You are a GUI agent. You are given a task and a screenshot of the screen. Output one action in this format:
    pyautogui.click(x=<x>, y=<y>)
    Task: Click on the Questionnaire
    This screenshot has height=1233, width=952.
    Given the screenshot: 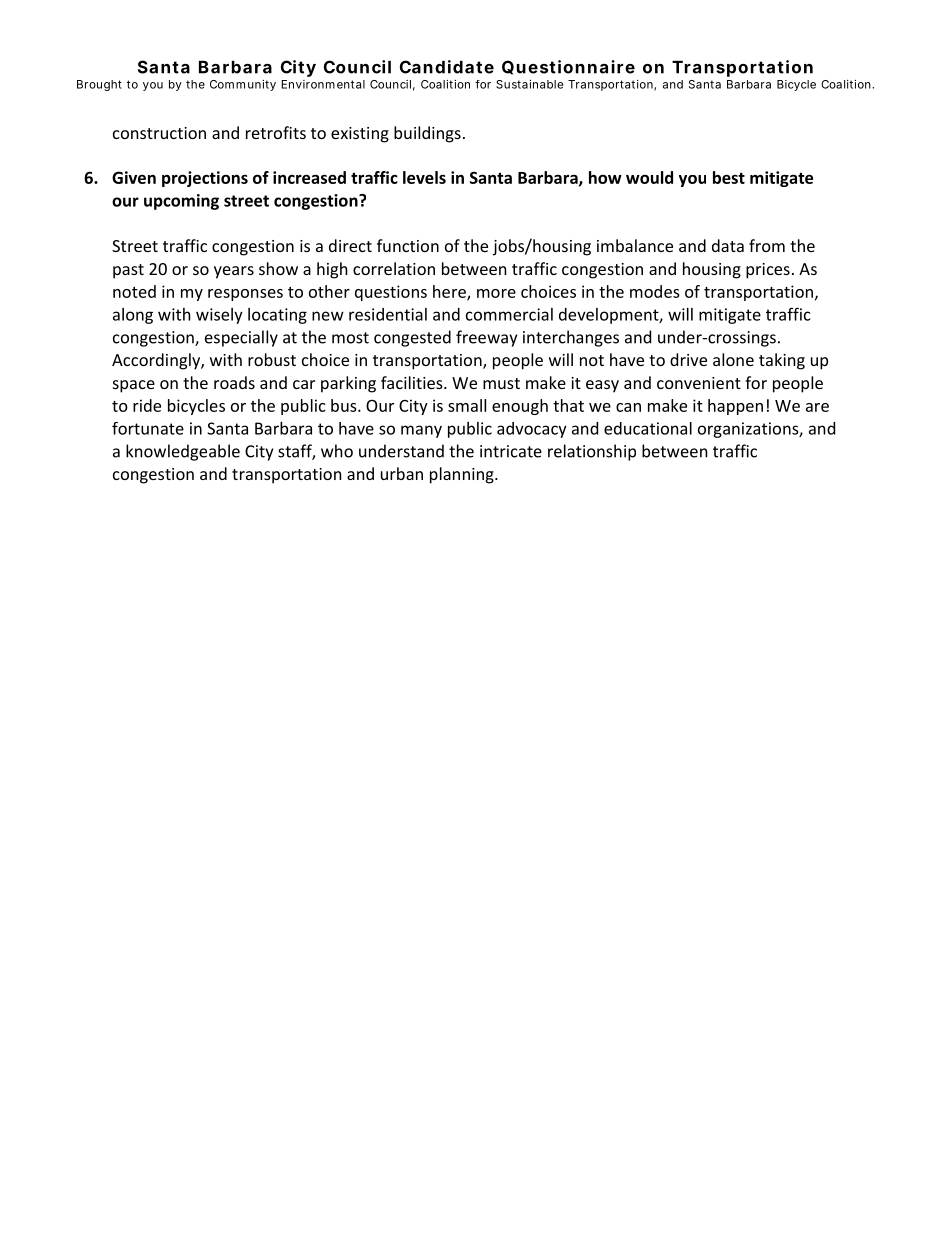 What is the action you would take?
    pyautogui.click(x=568, y=67)
